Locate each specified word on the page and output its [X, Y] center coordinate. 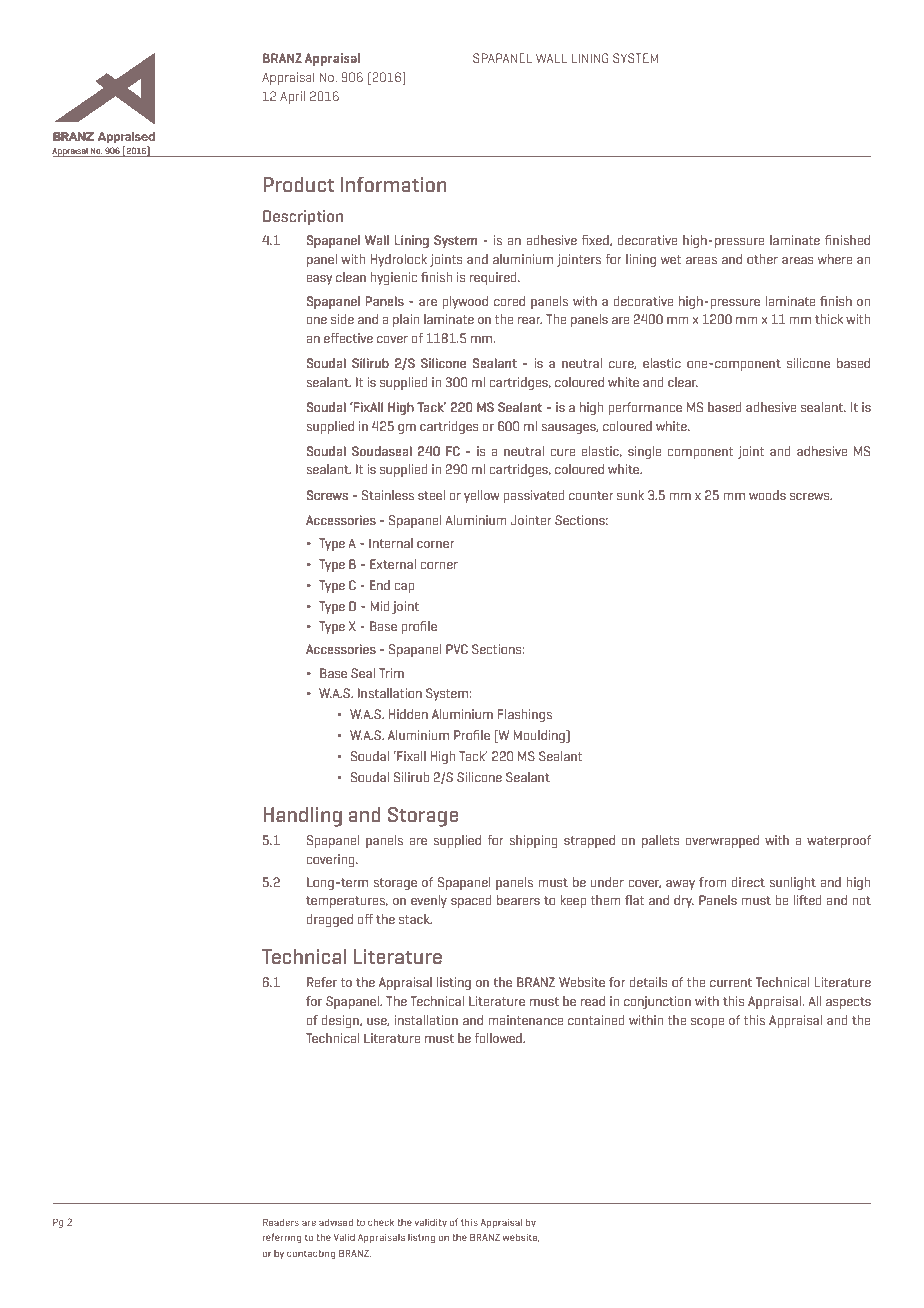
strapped [589, 841]
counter [591, 495]
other [762, 259]
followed [499, 1038]
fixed [596, 240]
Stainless [388, 495]
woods [767, 495]
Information [394, 184]
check [381, 1222]
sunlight [792, 883]
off [365, 919]
